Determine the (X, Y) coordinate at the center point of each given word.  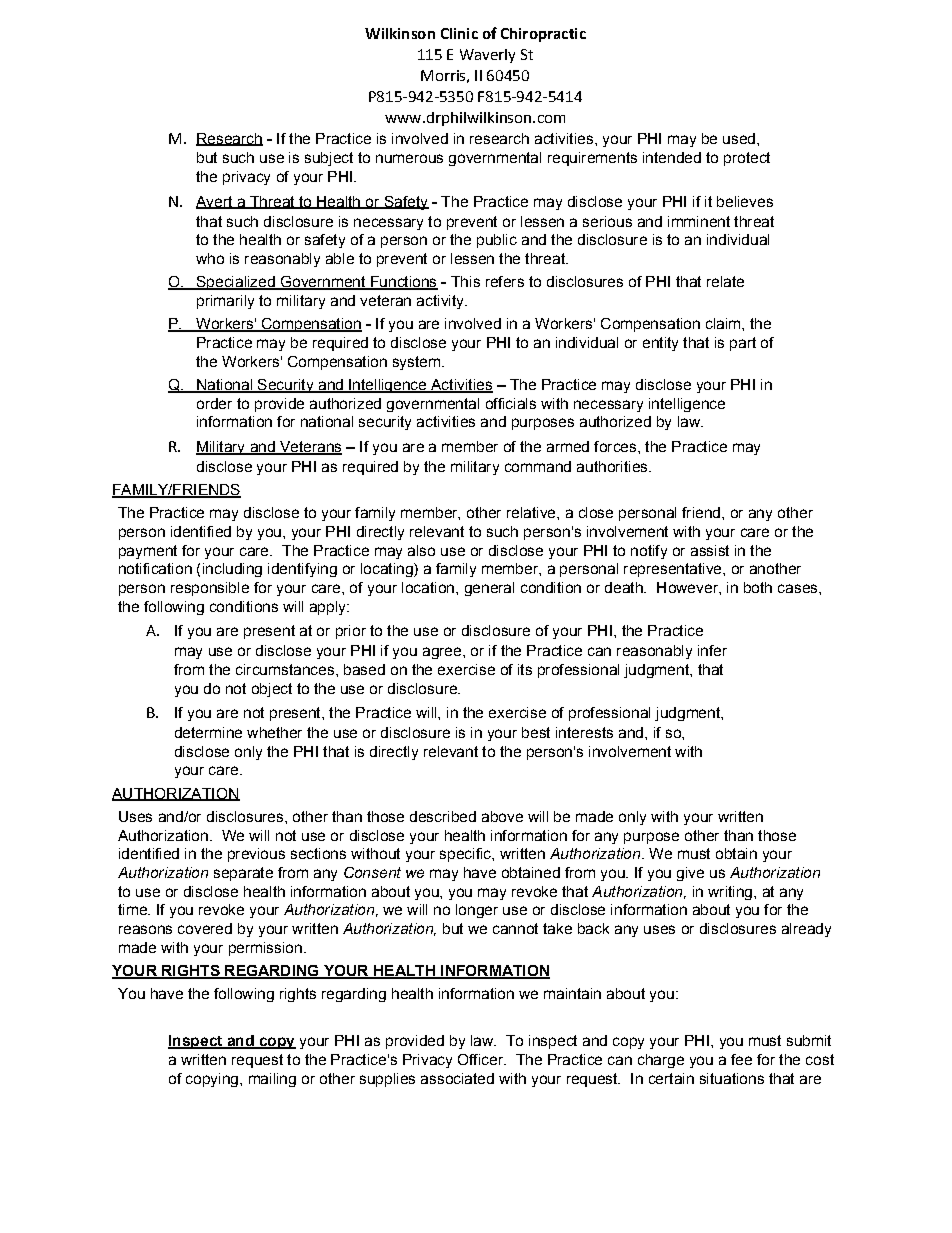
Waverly (487, 56)
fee (741, 1059)
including (232, 570)
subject (329, 159)
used (739, 138)
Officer (482, 1059)
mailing (272, 1080)
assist (710, 550)
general (489, 589)
